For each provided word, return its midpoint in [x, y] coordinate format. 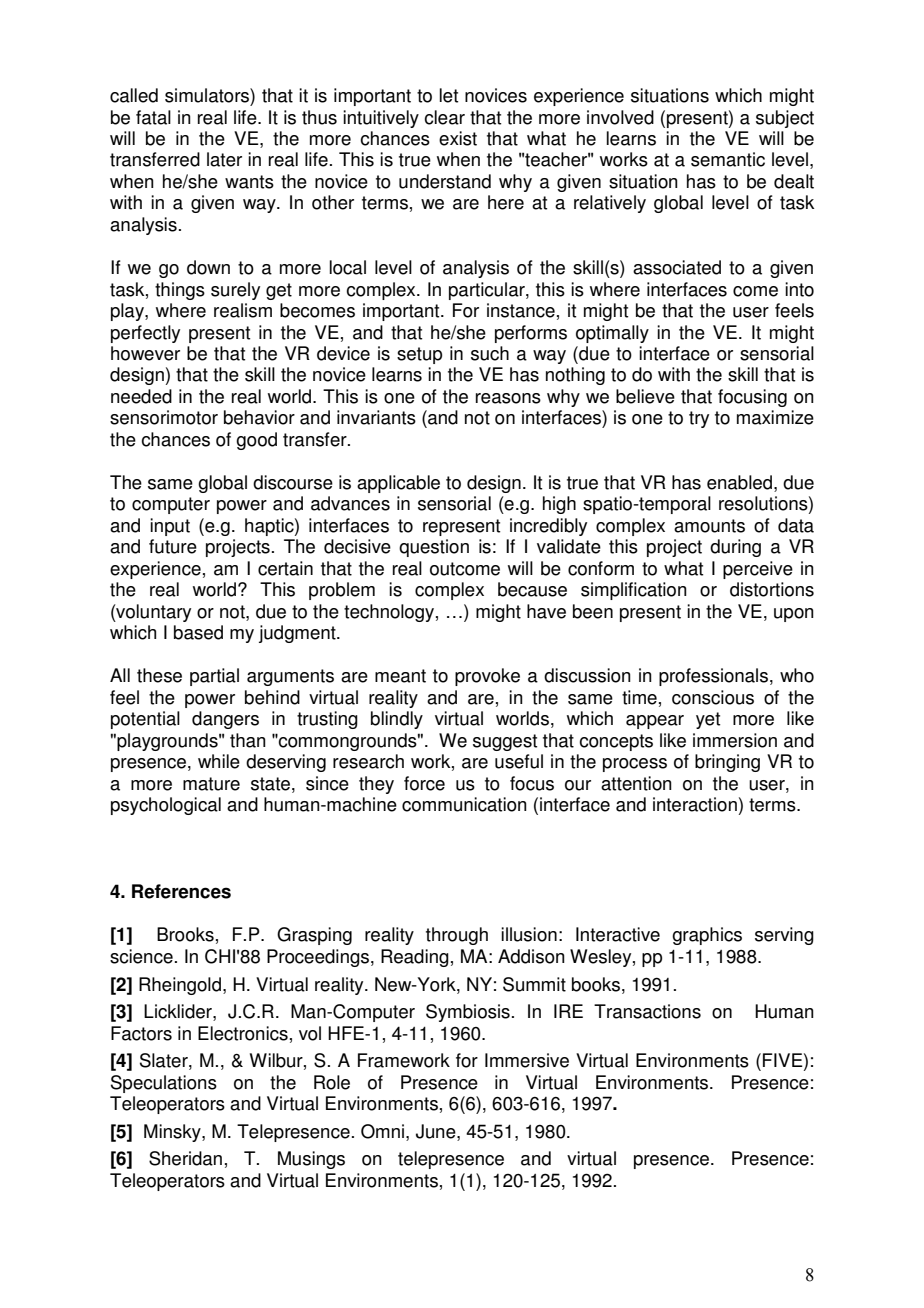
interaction [695, 804]
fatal [153, 117]
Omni [382, 1131]
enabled [739, 482]
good [256, 441]
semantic [728, 159]
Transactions [647, 1011]
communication [464, 804]
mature [211, 784]
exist [458, 138]
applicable [398, 484]
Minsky [173, 1133]
